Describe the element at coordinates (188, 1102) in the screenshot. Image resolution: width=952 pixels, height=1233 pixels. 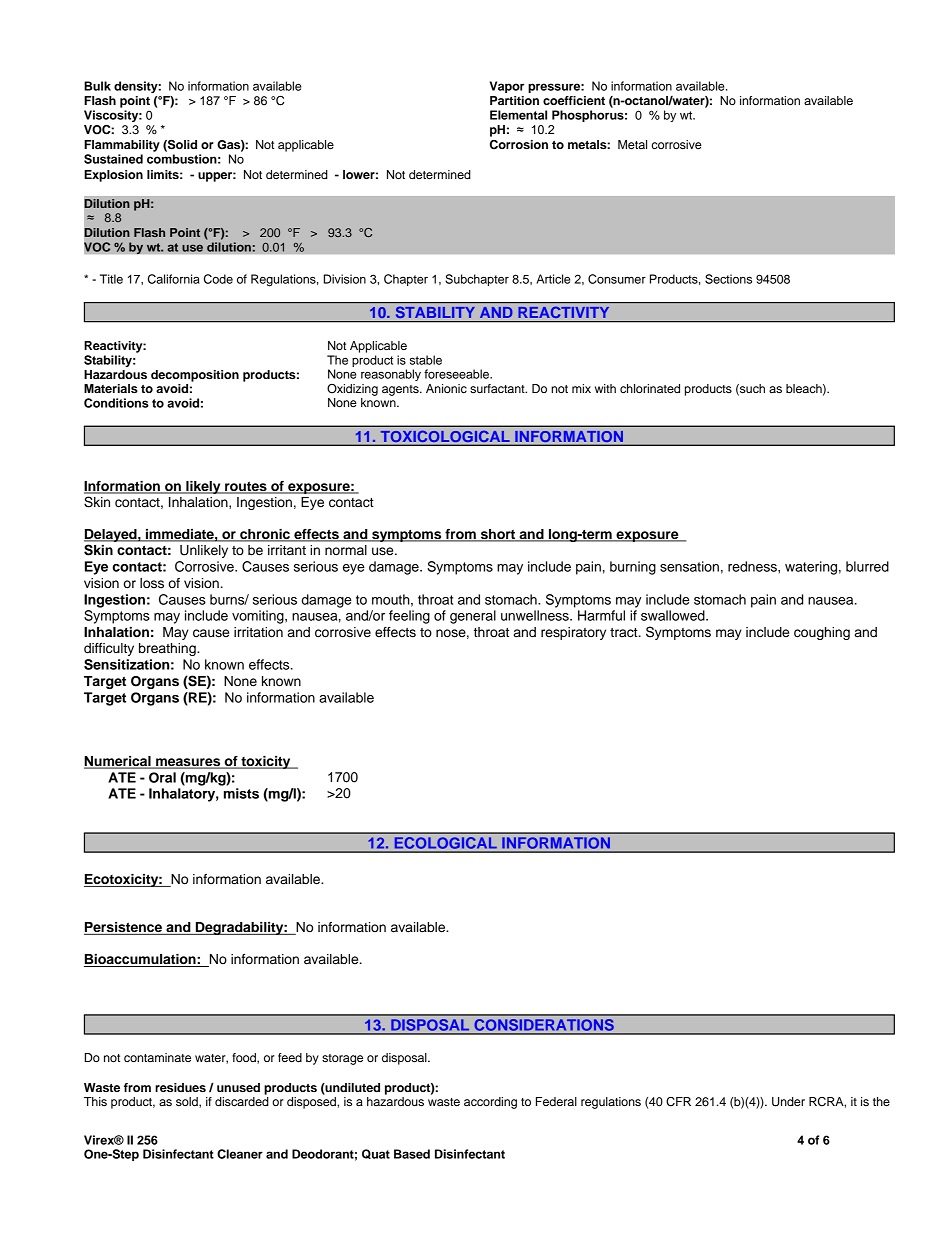
I see `sold` at that location.
